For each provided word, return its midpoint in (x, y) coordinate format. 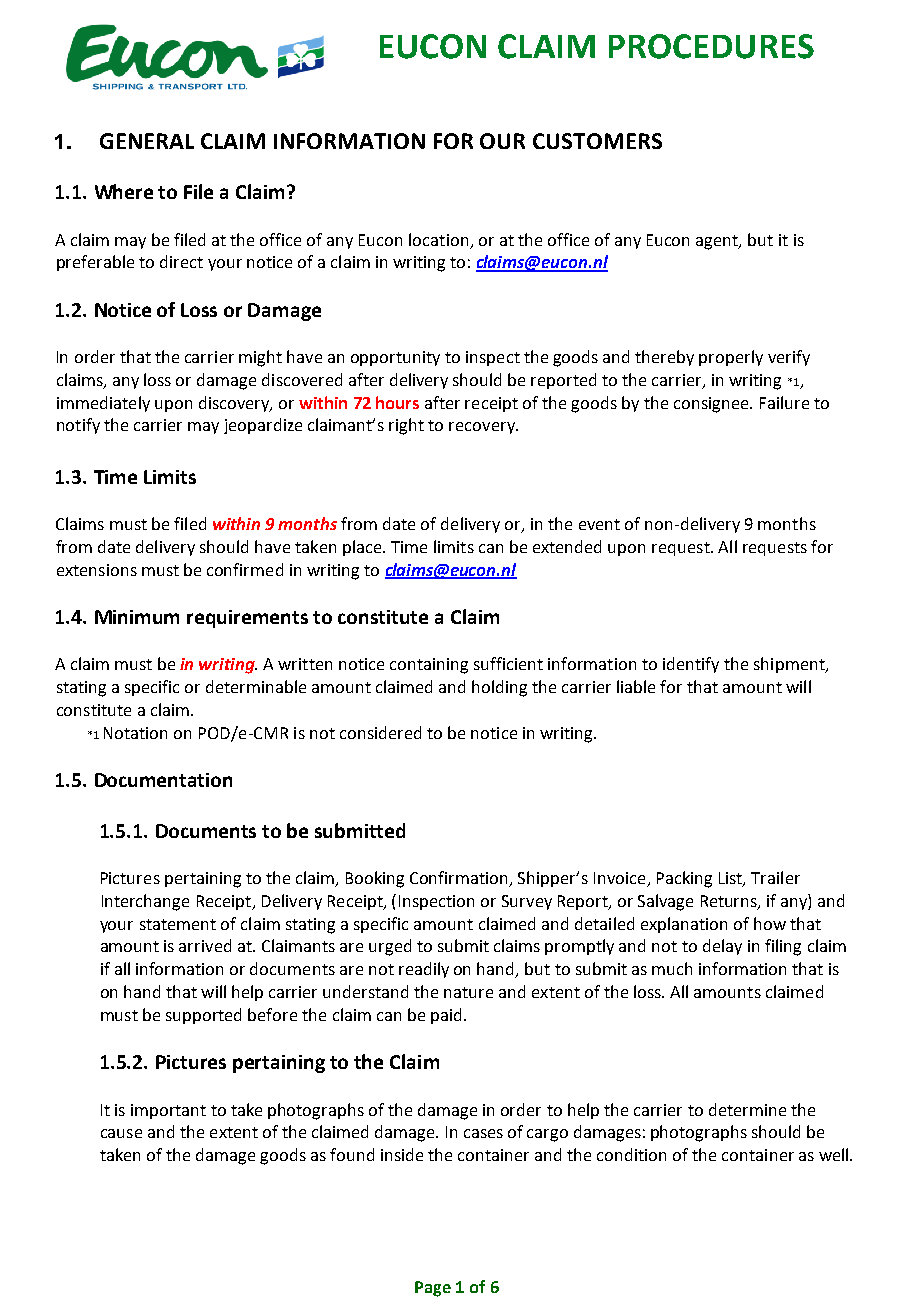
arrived (205, 945)
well (835, 1154)
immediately (103, 404)
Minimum (137, 617)
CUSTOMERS (597, 141)
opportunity (395, 358)
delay (722, 947)
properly (731, 358)
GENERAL (147, 141)
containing (429, 666)
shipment (790, 665)
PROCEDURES (711, 46)
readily (424, 970)
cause (121, 1133)
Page (433, 1289)
